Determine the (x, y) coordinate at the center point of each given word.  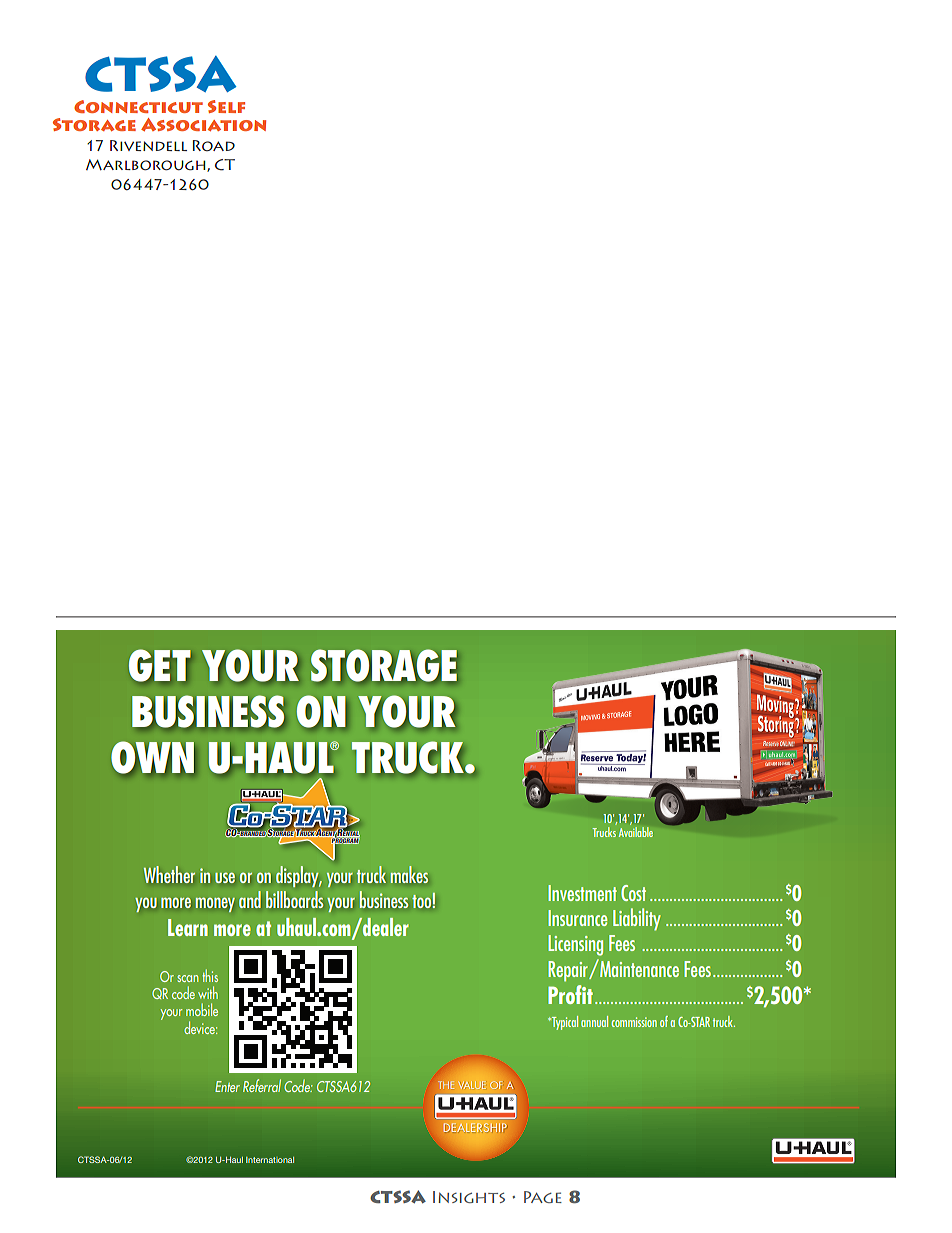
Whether (169, 874)
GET (159, 665)
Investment (582, 893)
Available (636, 832)
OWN (152, 757)
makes (409, 874)
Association (203, 124)
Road (214, 145)
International (270, 1160)
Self (226, 106)
